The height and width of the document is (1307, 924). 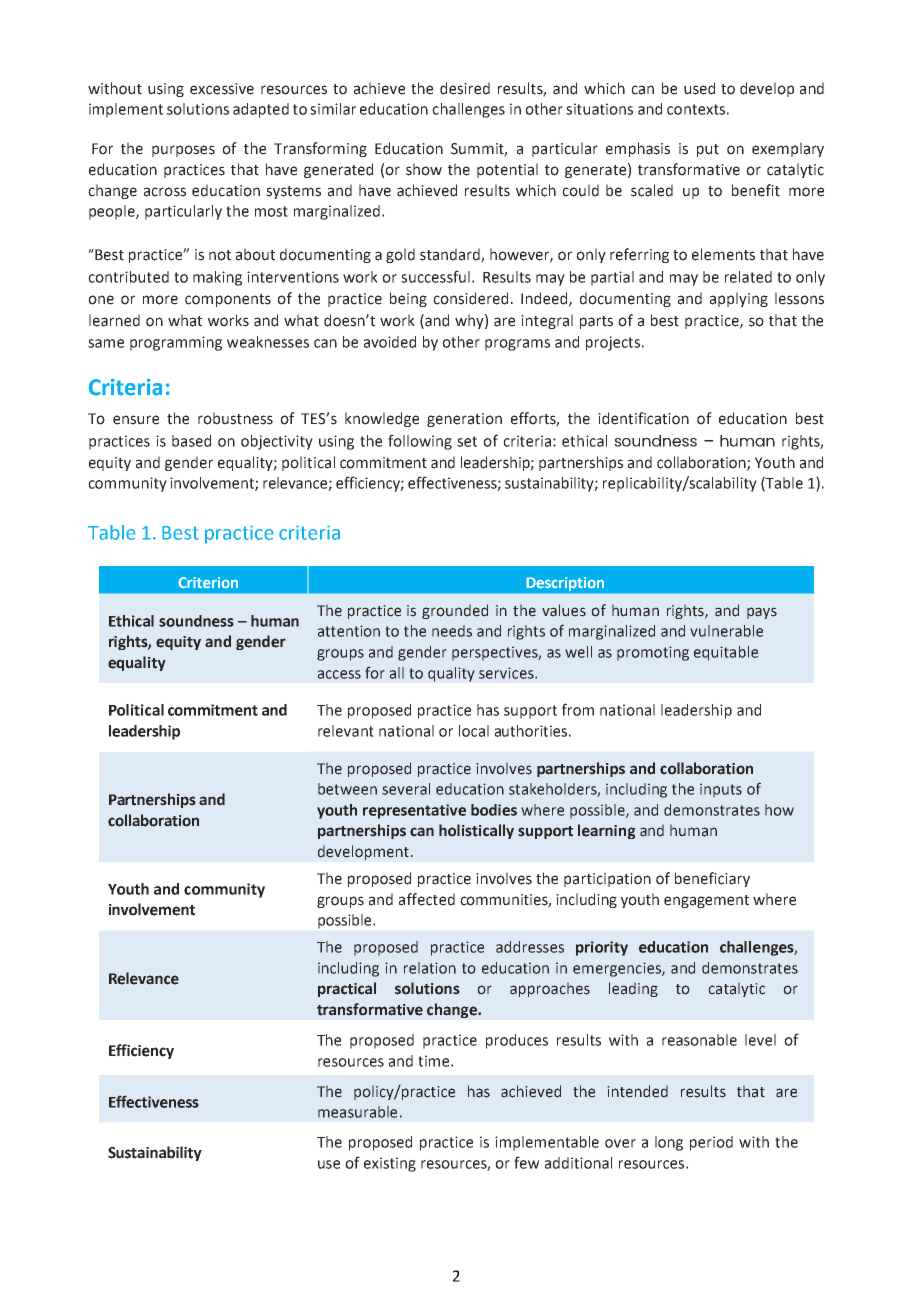 What do you see at coordinates (183, 151) in the document?
I see `purposes` at bounding box center [183, 151].
